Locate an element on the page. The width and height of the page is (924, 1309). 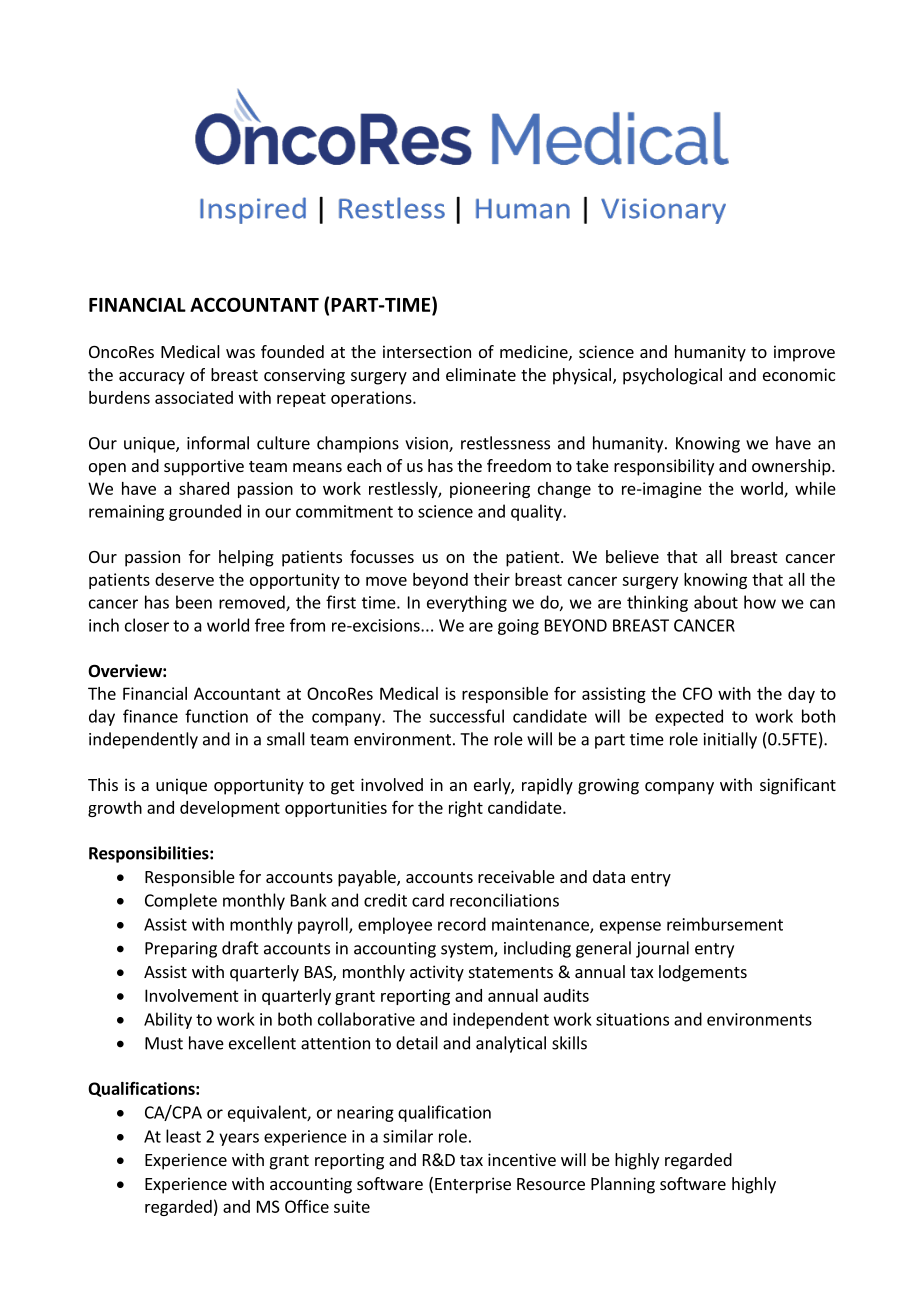
psychological is located at coordinates (672, 376).
